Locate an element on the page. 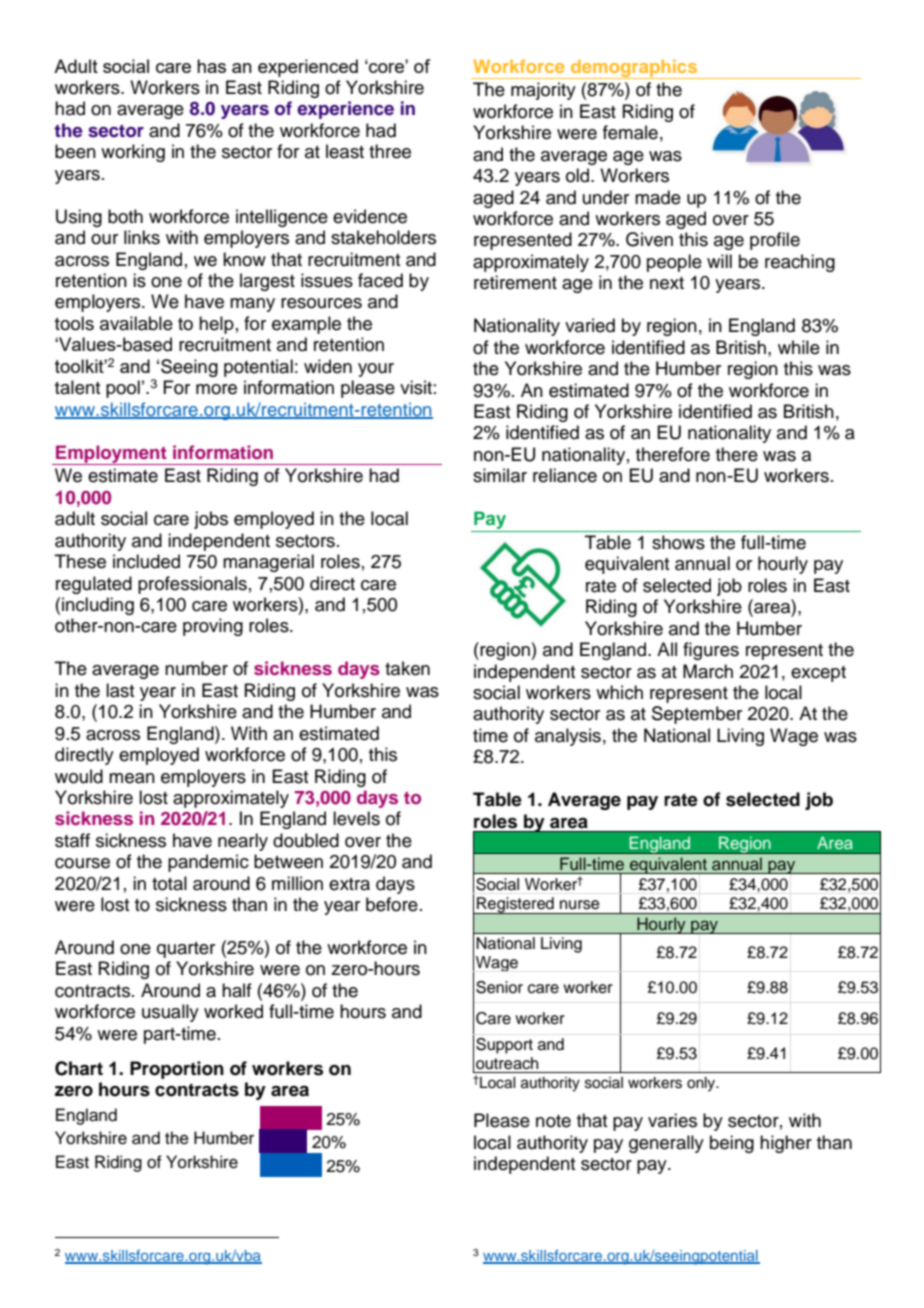  September is located at coordinates (697, 715).
